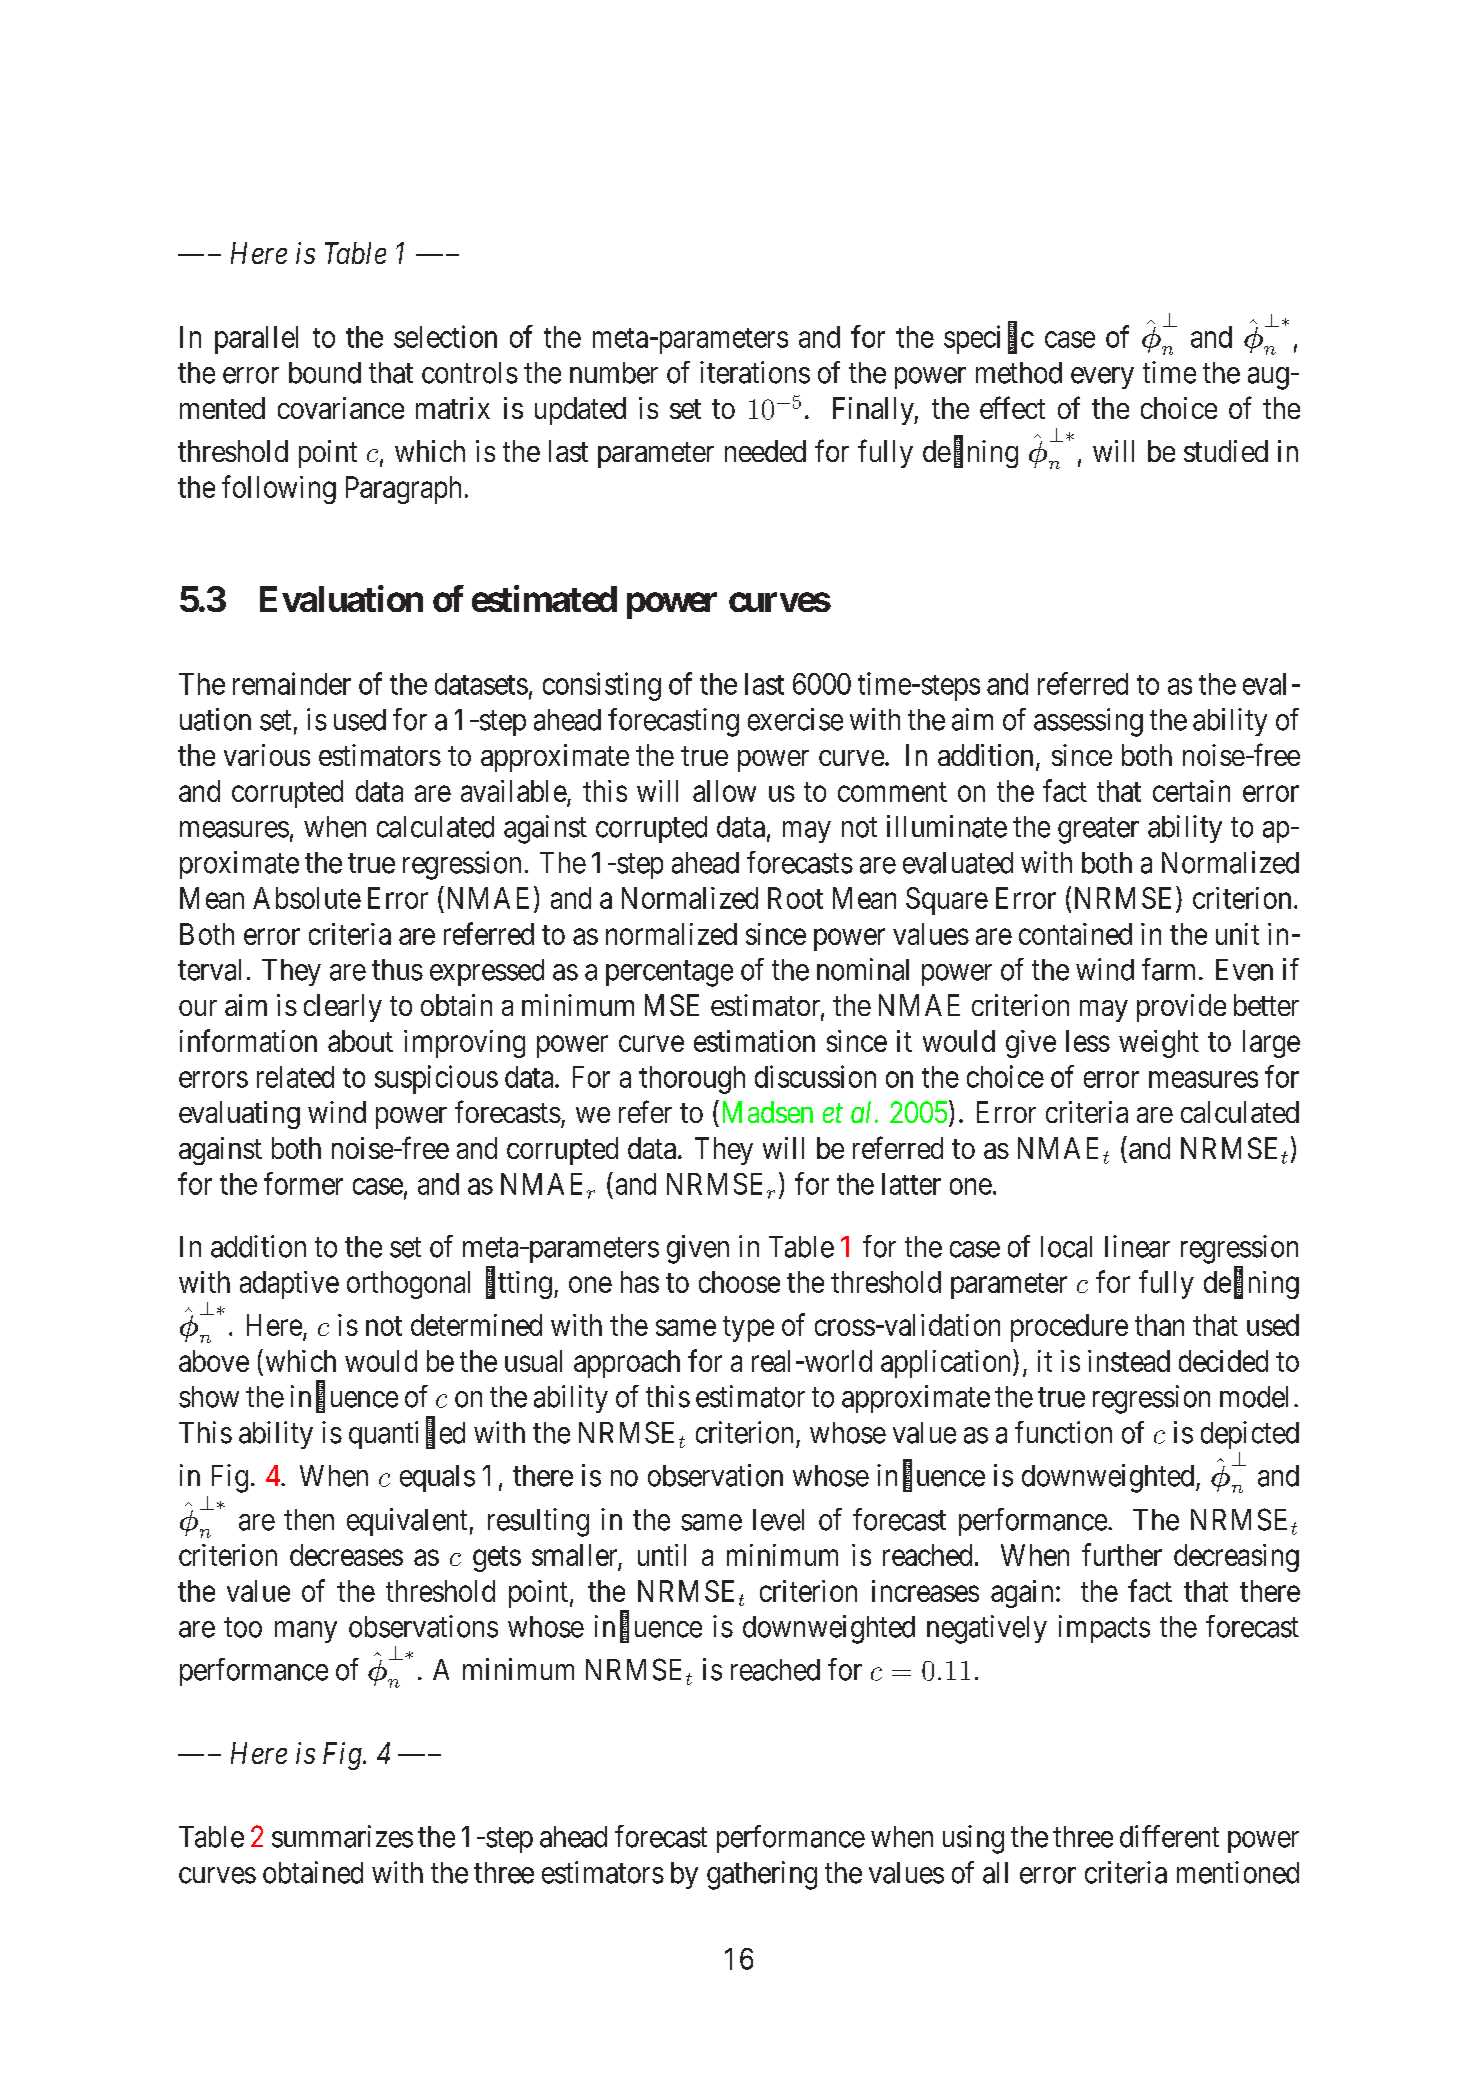 Image resolution: width=1471 pixels, height=2082 pixels. Describe the element at coordinates (762, 1875) in the screenshot. I see `gathering` at that location.
